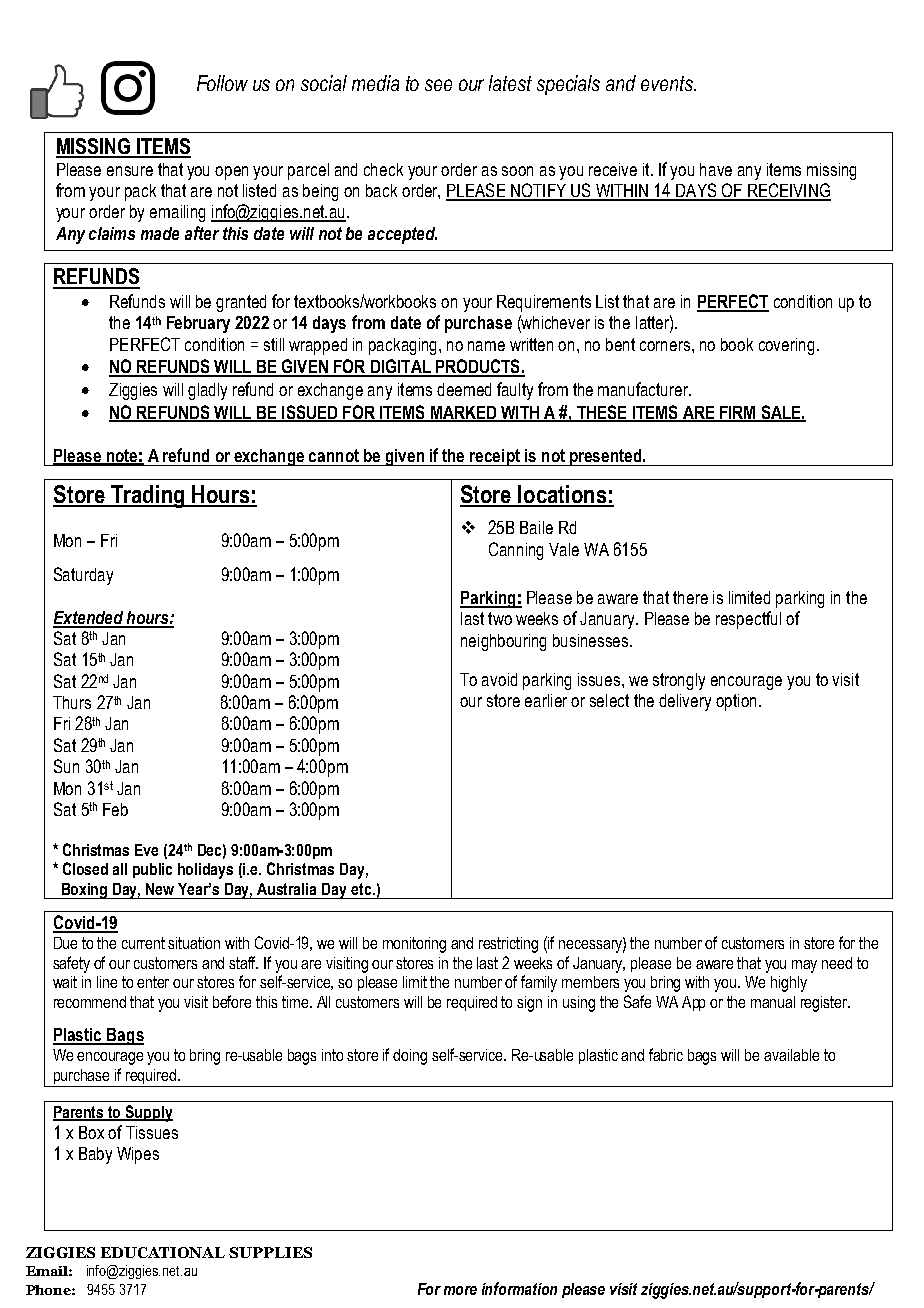 Image resolution: width=924 pixels, height=1308 pixels. What do you see at coordinates (736, 702) in the screenshot?
I see `option` at bounding box center [736, 702].
